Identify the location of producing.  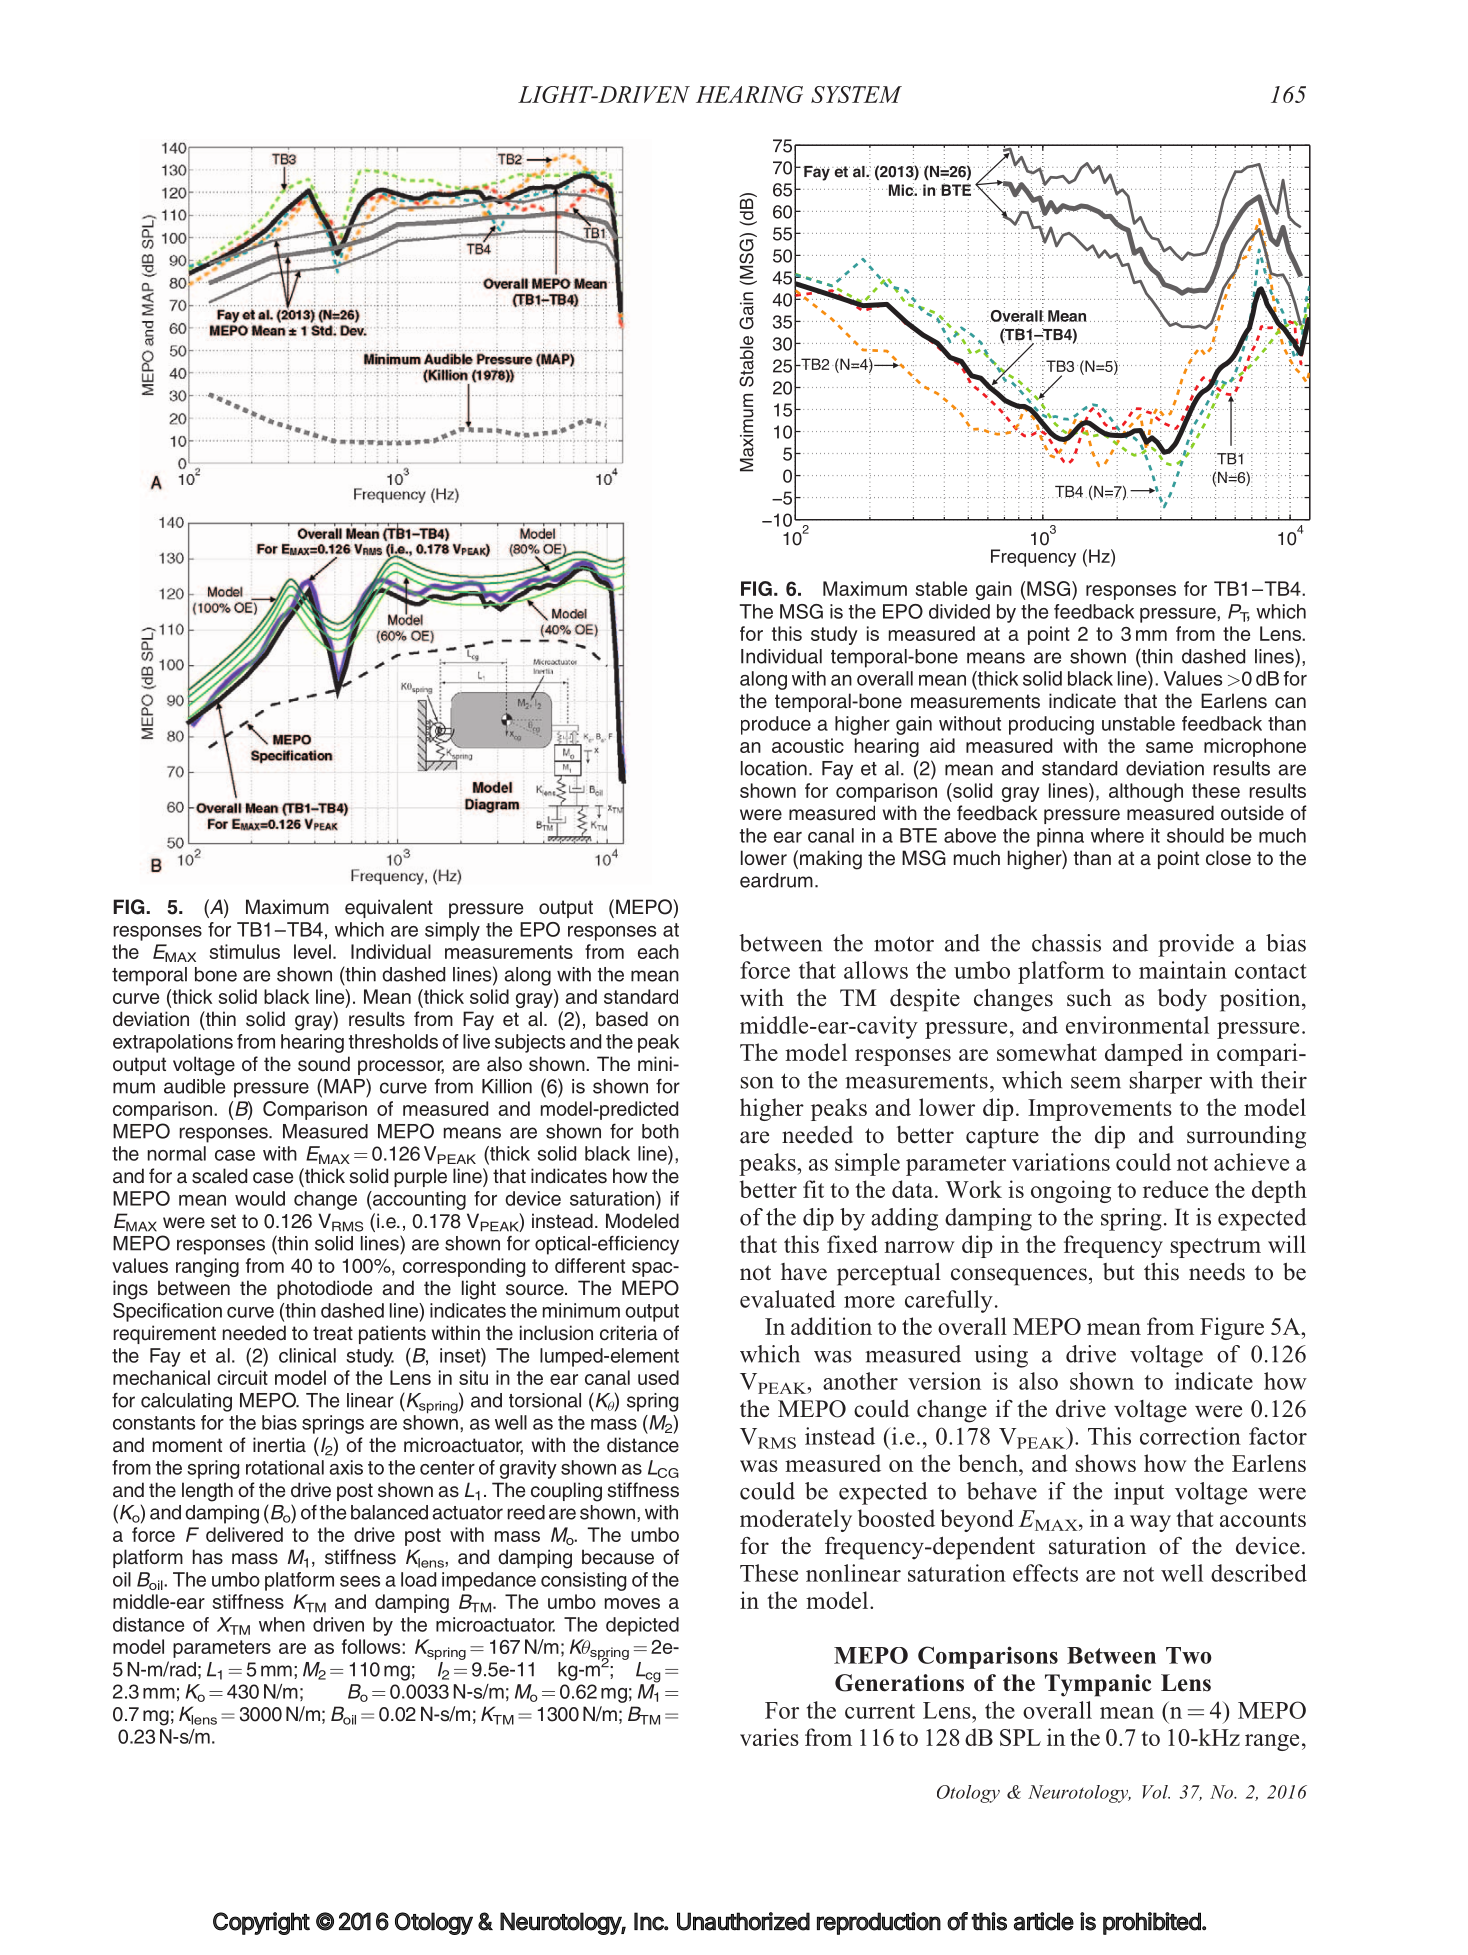
(1051, 725).
